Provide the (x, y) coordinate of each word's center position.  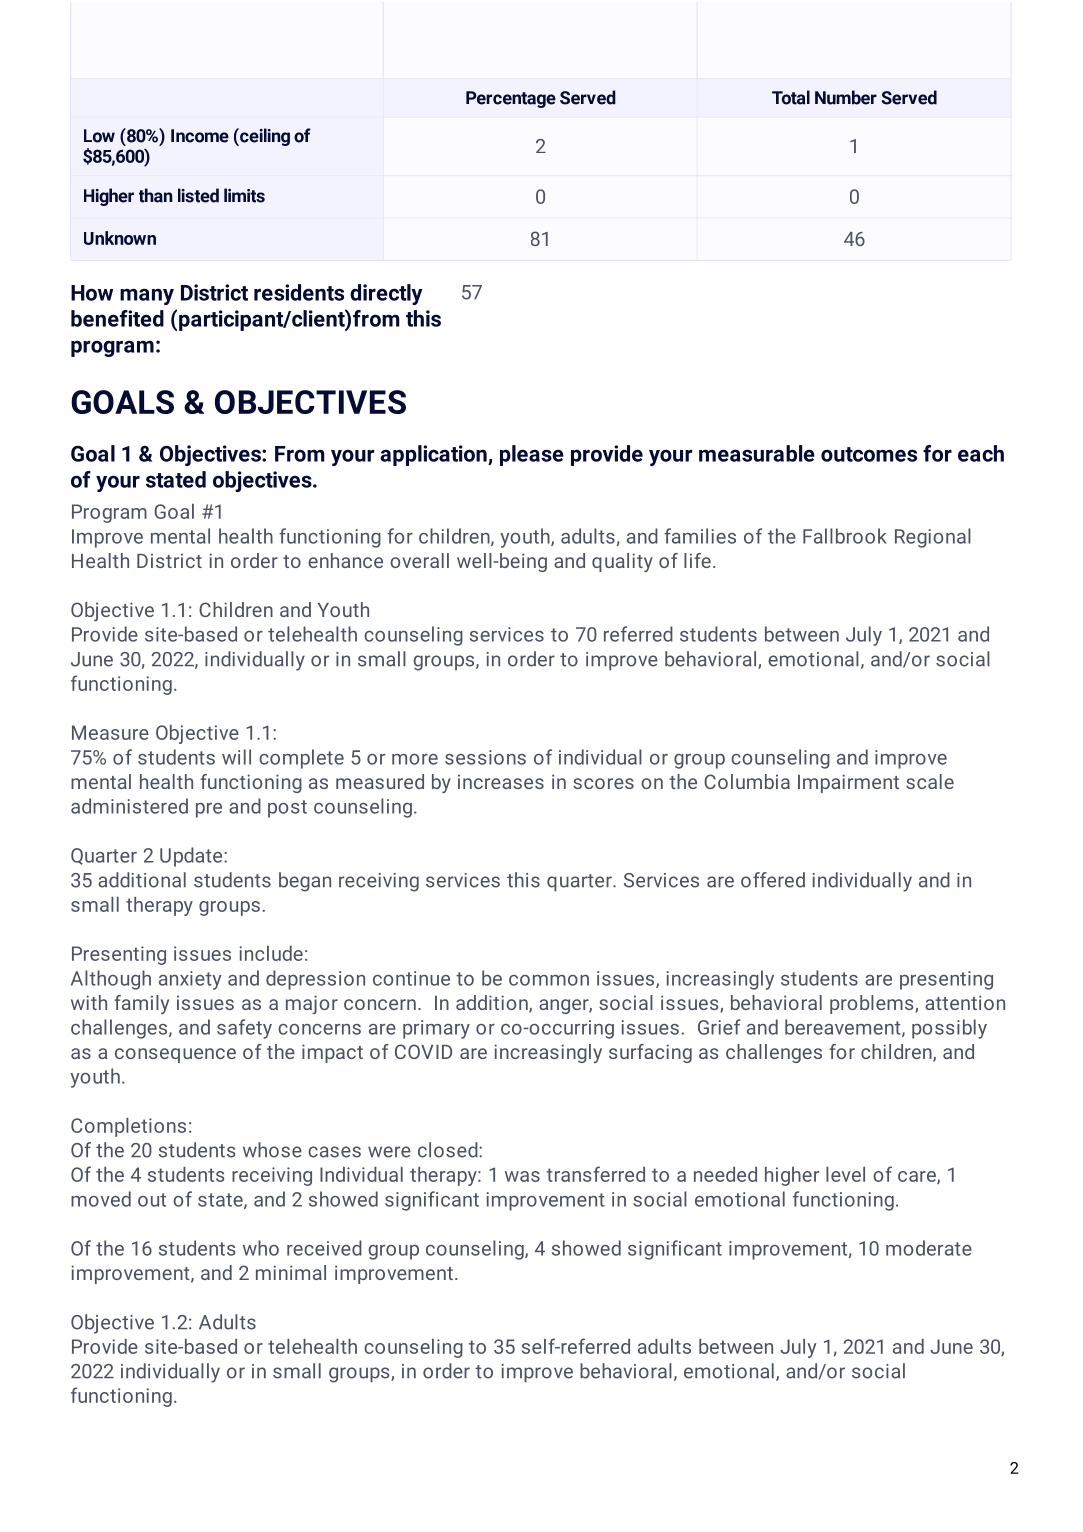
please (532, 455)
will (236, 757)
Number (846, 97)
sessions (485, 757)
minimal (291, 1272)
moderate (929, 1248)
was (522, 1176)
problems (873, 1004)
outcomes (869, 454)
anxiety (190, 980)
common (549, 980)
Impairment (848, 783)
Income (200, 136)
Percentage (511, 99)
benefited (117, 318)
